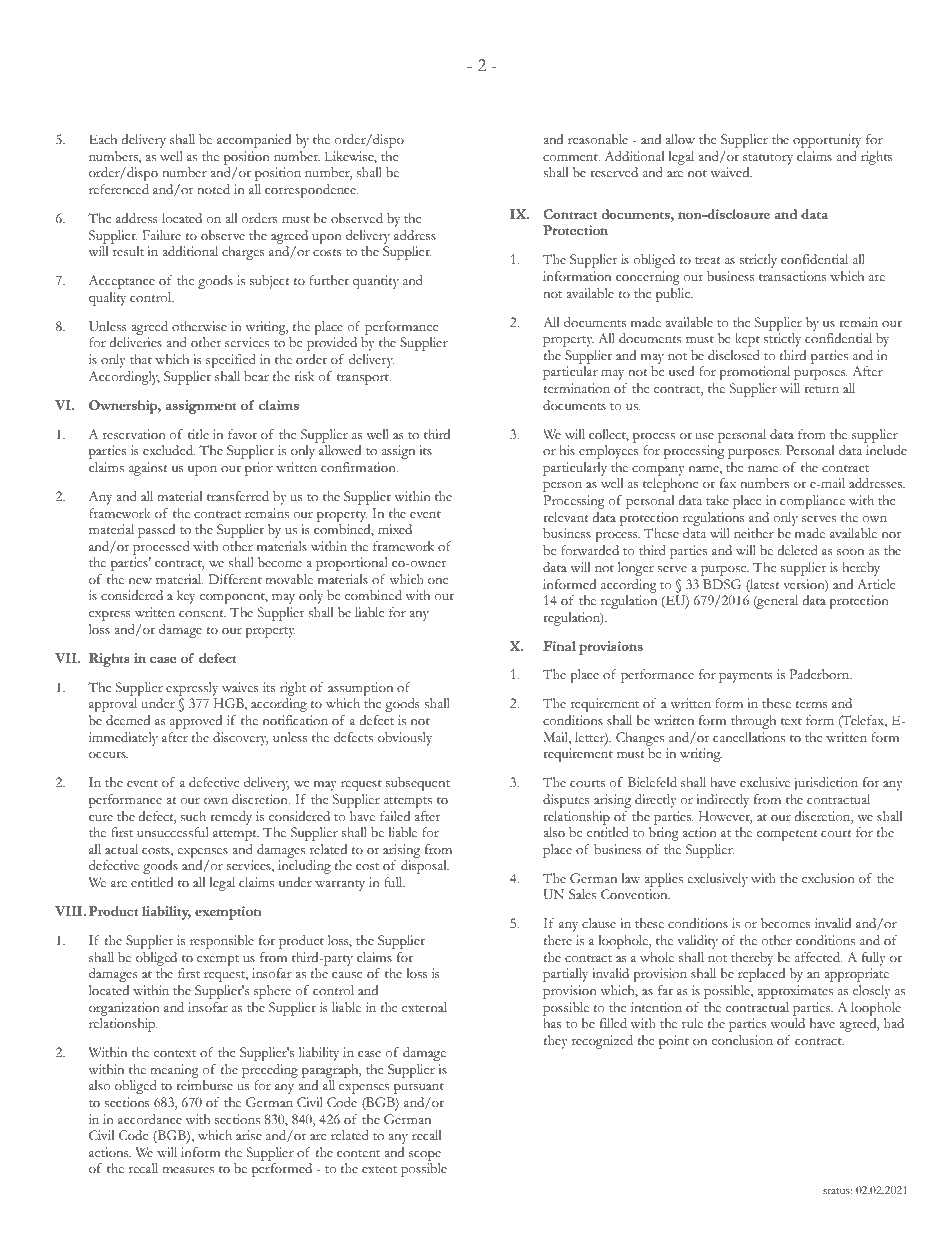 Image resolution: width=952 pixels, height=1233 pixels. Describe the element at coordinates (222, 942) in the screenshot. I see `responsible` at that location.
